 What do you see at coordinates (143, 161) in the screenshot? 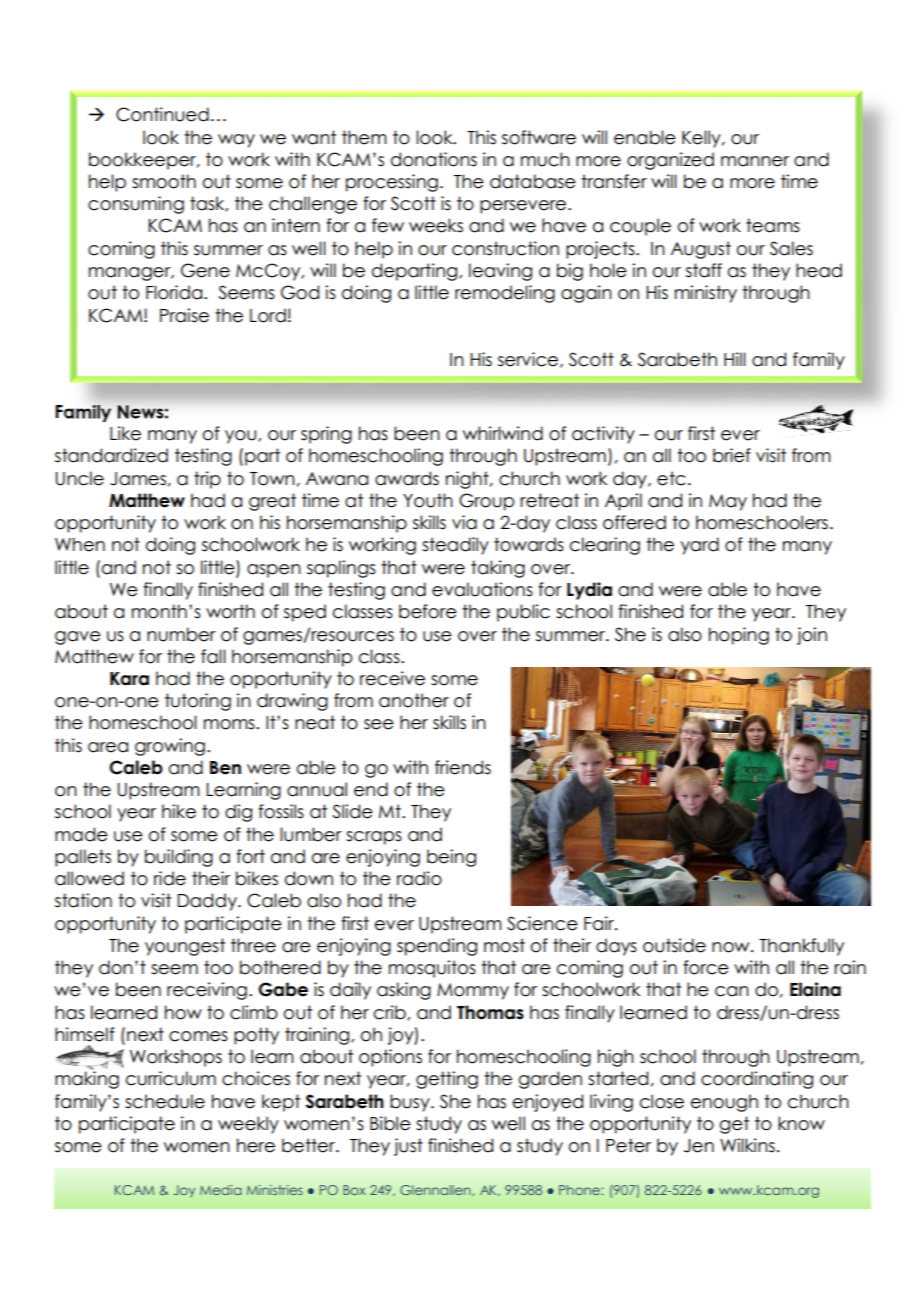
I see `bookkeeper` at bounding box center [143, 161].
